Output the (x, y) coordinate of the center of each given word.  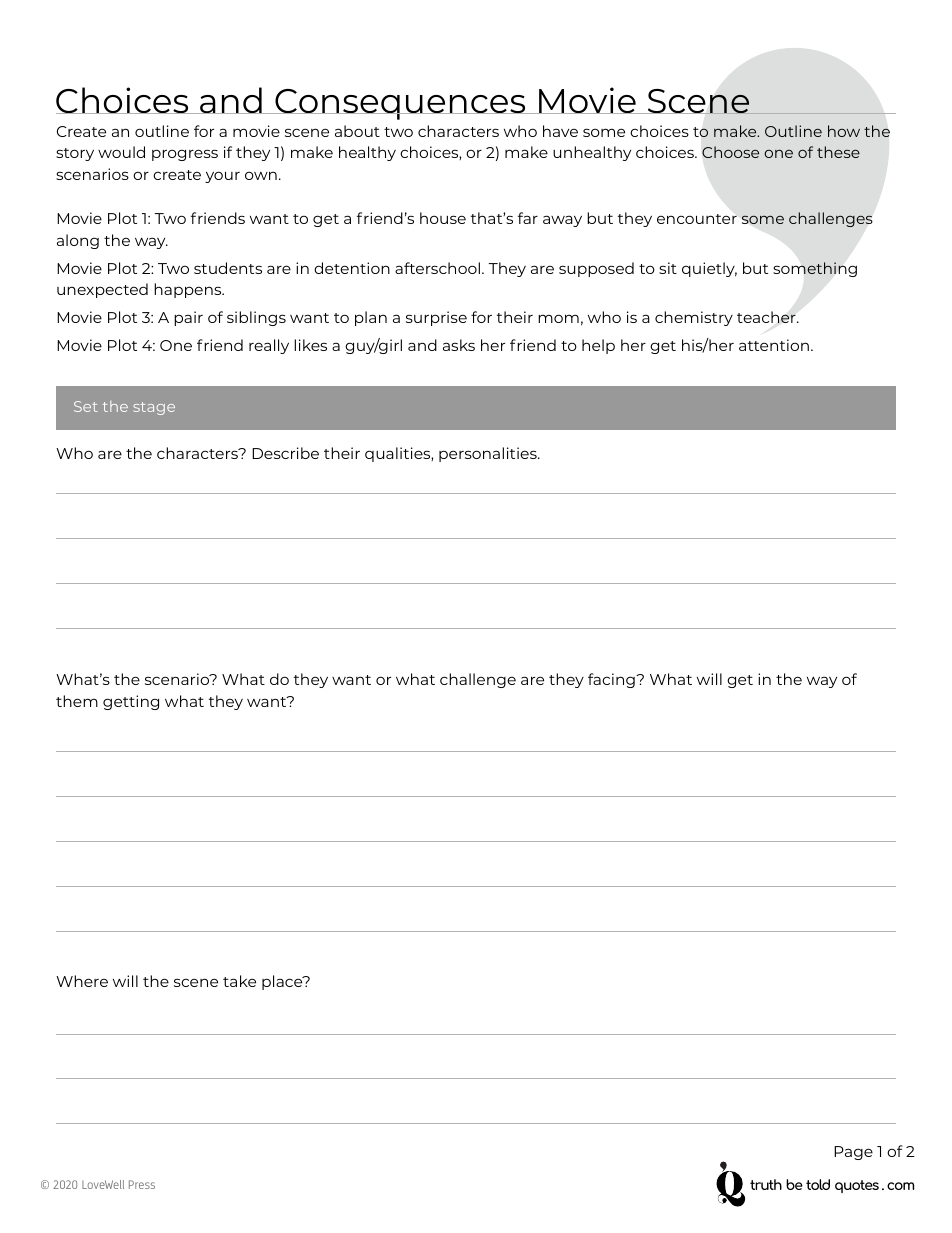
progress (185, 155)
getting (131, 702)
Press (142, 1184)
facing (612, 680)
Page (853, 1153)
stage (154, 408)
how (844, 131)
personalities (489, 454)
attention (774, 345)
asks (459, 345)
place (283, 982)
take (239, 981)
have (560, 131)
